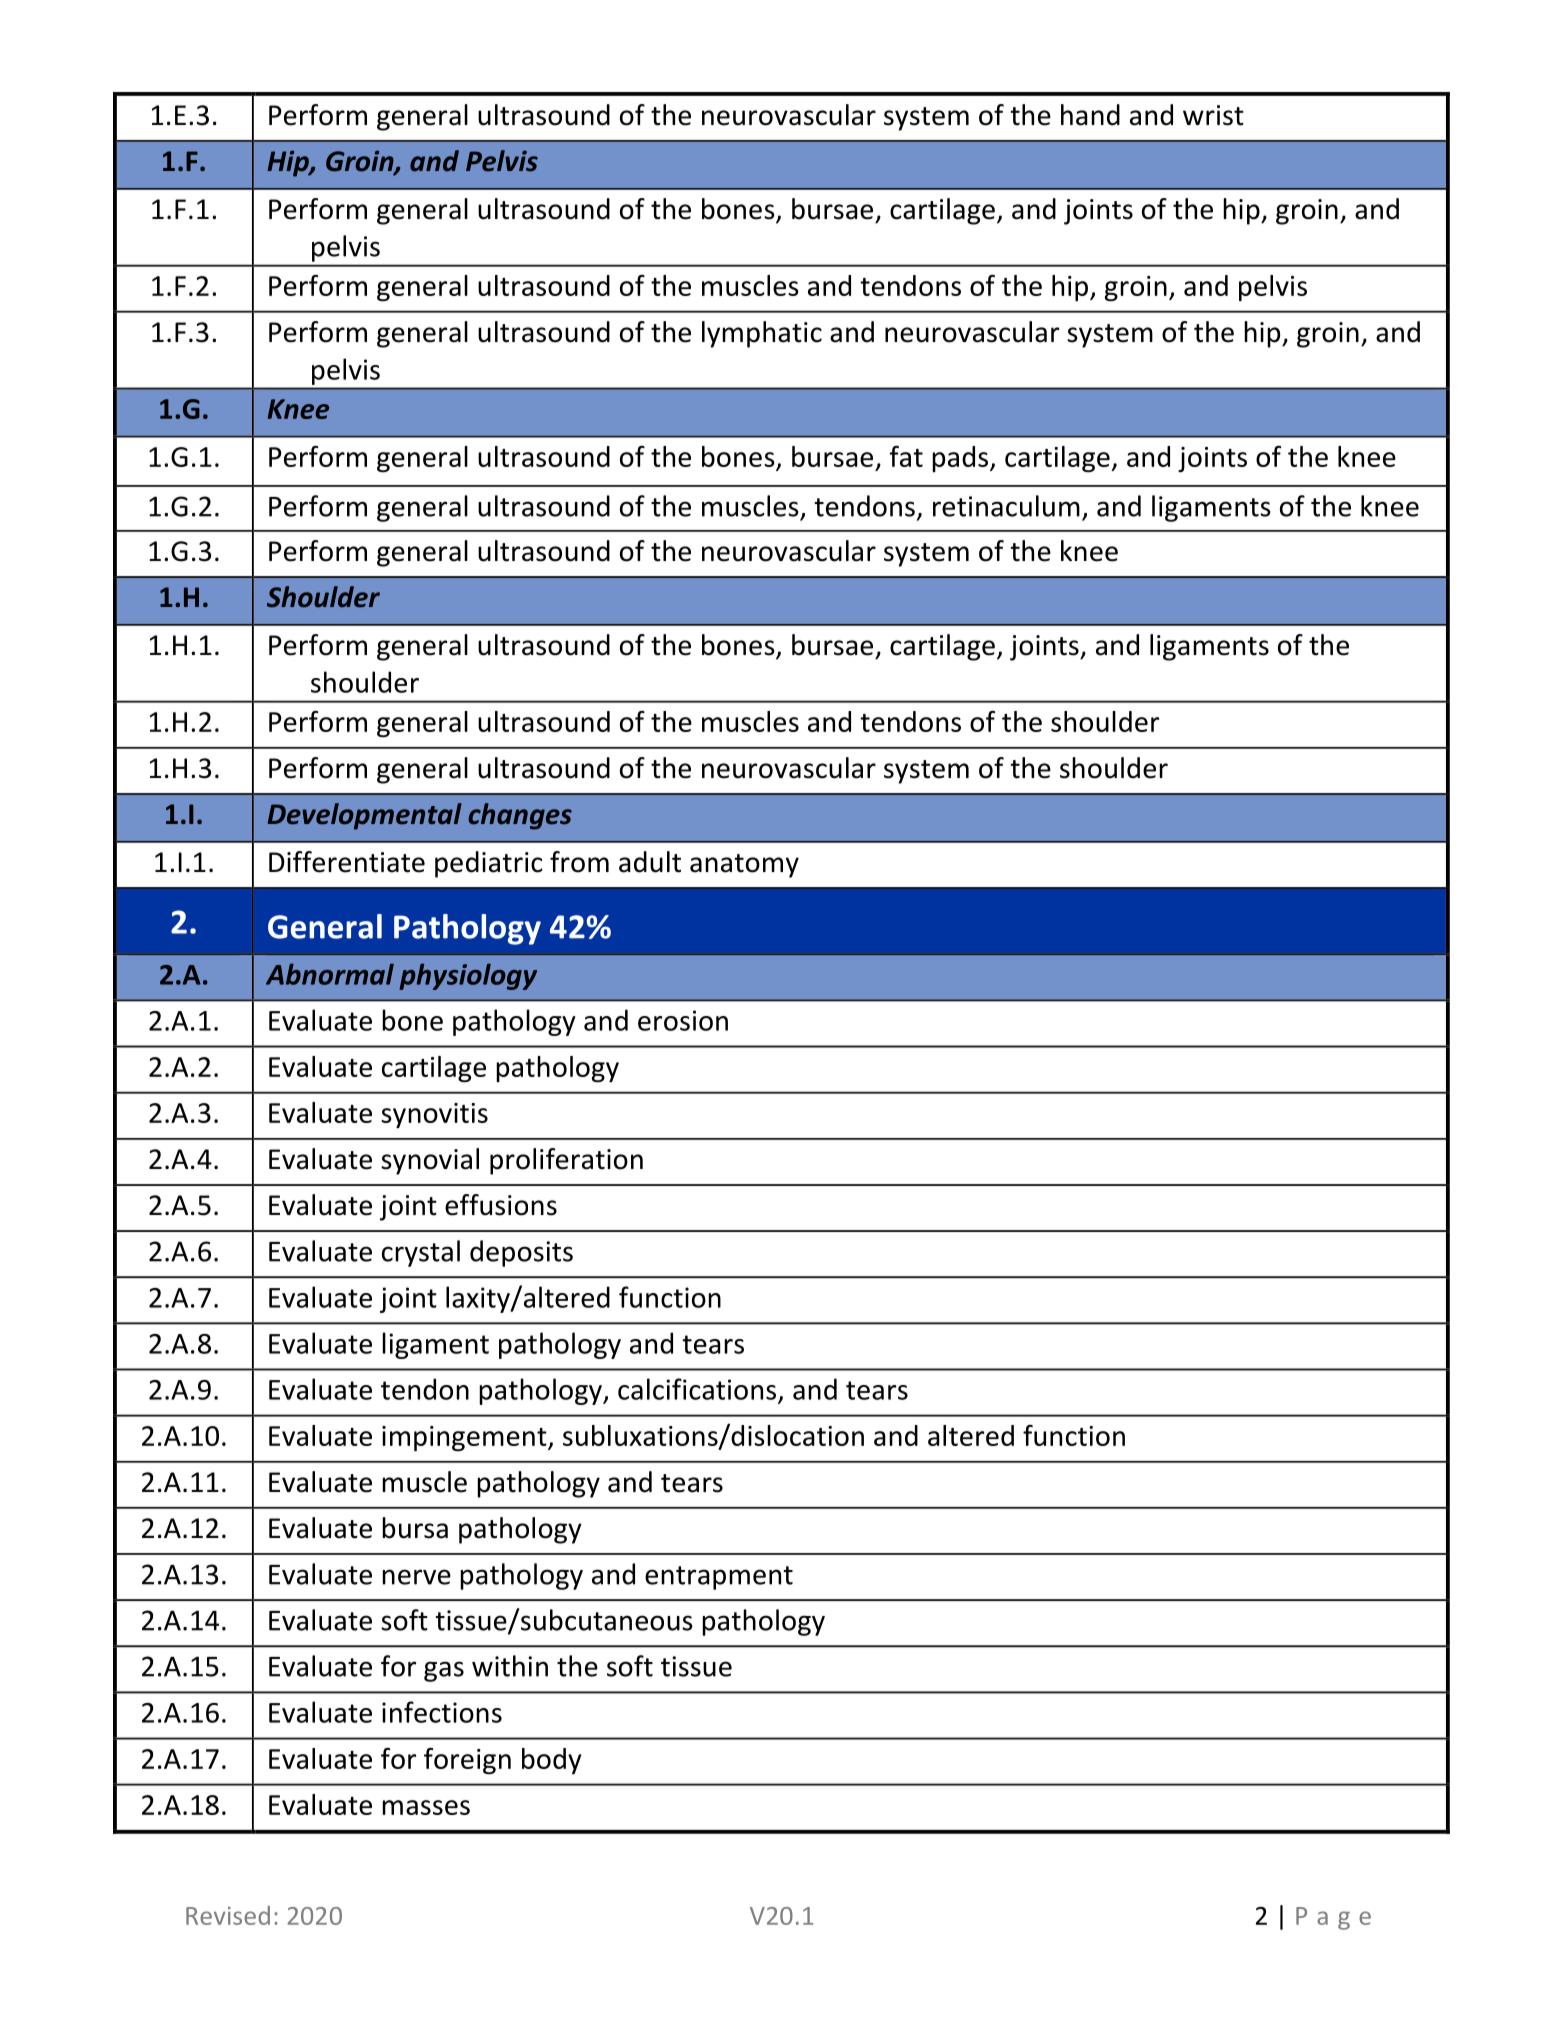 The width and height of the document is (1564, 2024). What do you see at coordinates (465, 1439) in the document?
I see `impingement` at bounding box center [465, 1439].
